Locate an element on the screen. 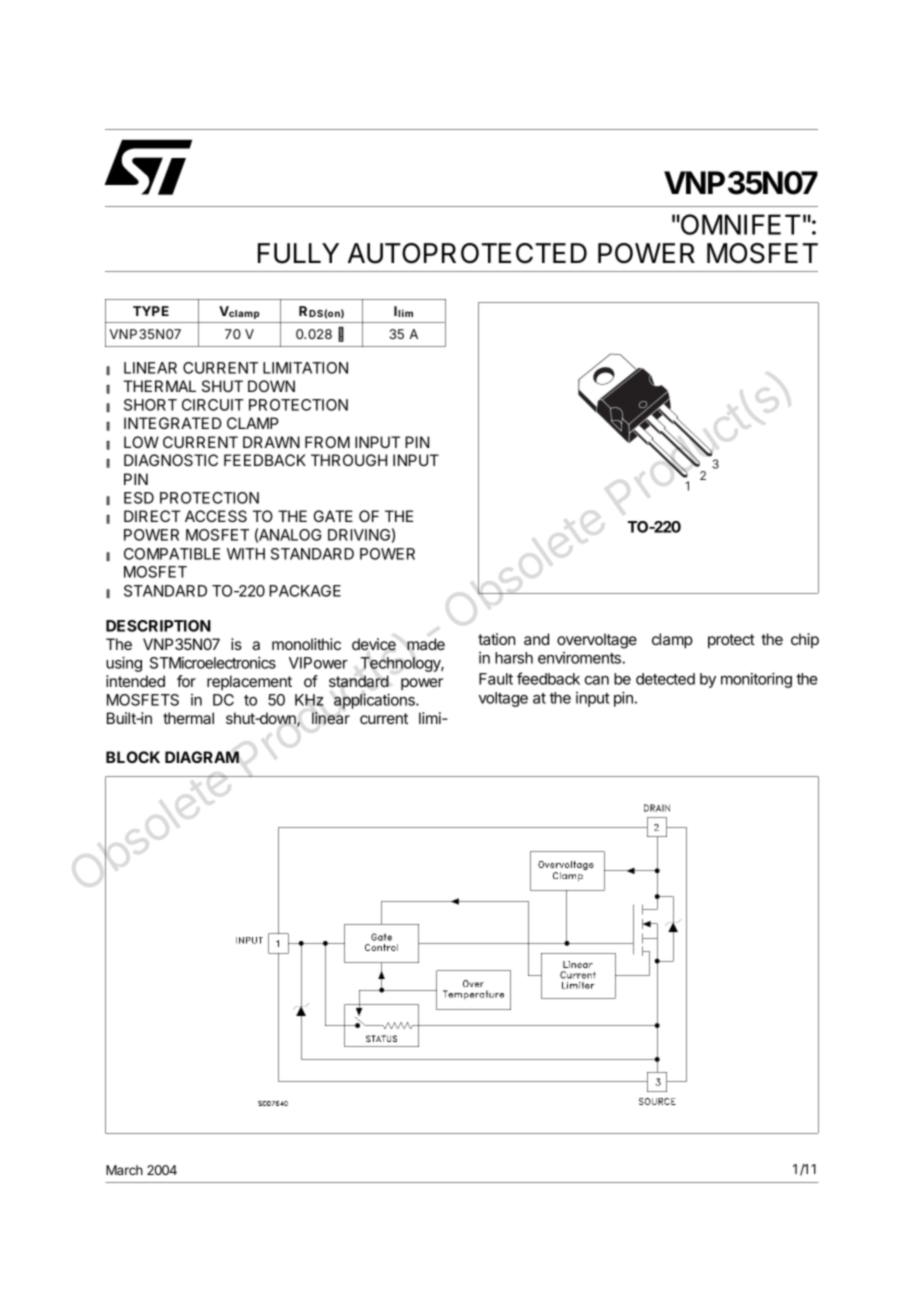  Fault is located at coordinates (496, 679).
